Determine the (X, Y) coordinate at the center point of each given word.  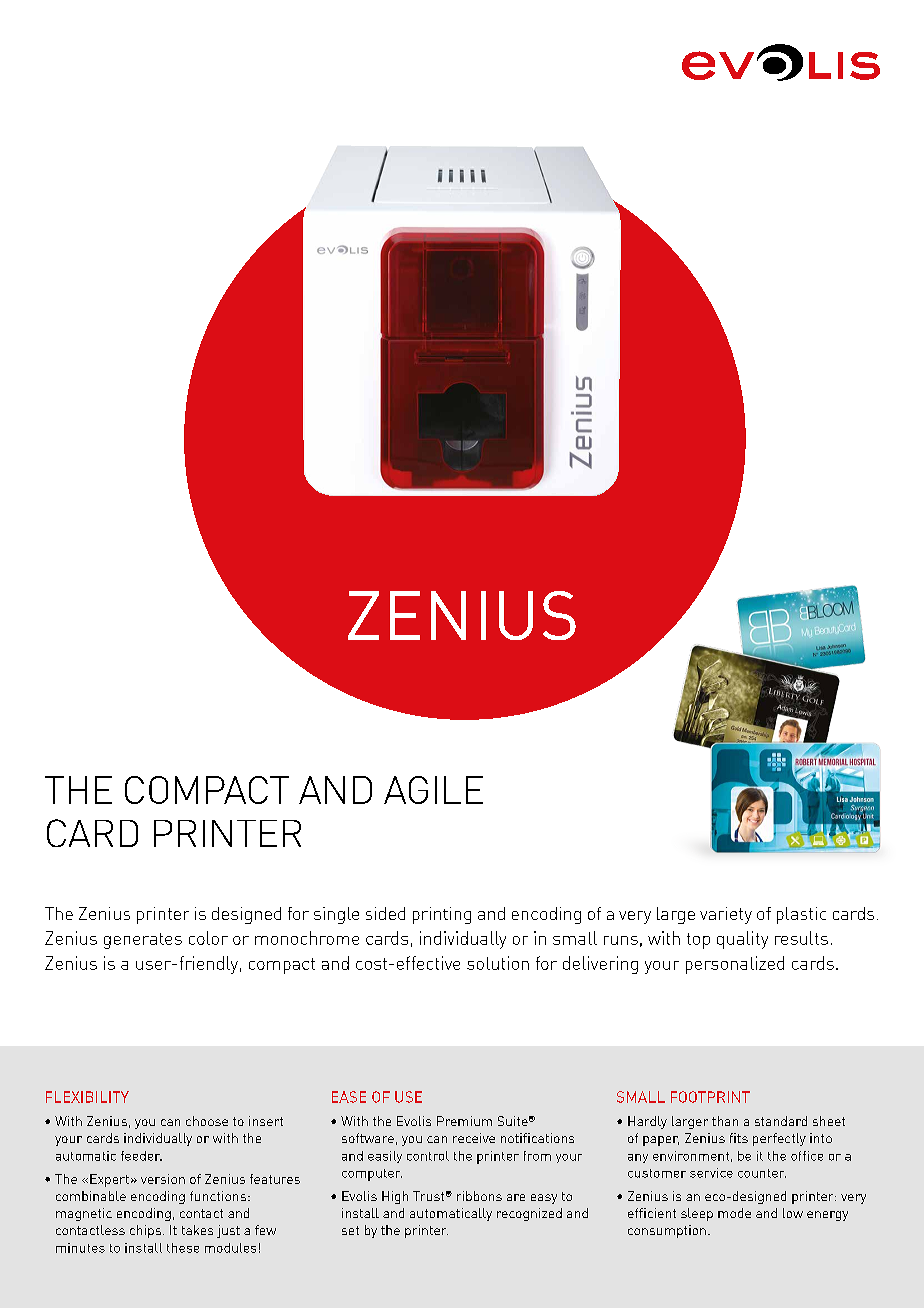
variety (726, 915)
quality (742, 940)
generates (143, 941)
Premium (464, 1121)
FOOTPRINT (710, 1097)
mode (734, 1213)
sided (385, 913)
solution (498, 963)
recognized (529, 1214)
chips (145, 1231)
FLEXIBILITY (87, 1097)
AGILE (433, 790)
